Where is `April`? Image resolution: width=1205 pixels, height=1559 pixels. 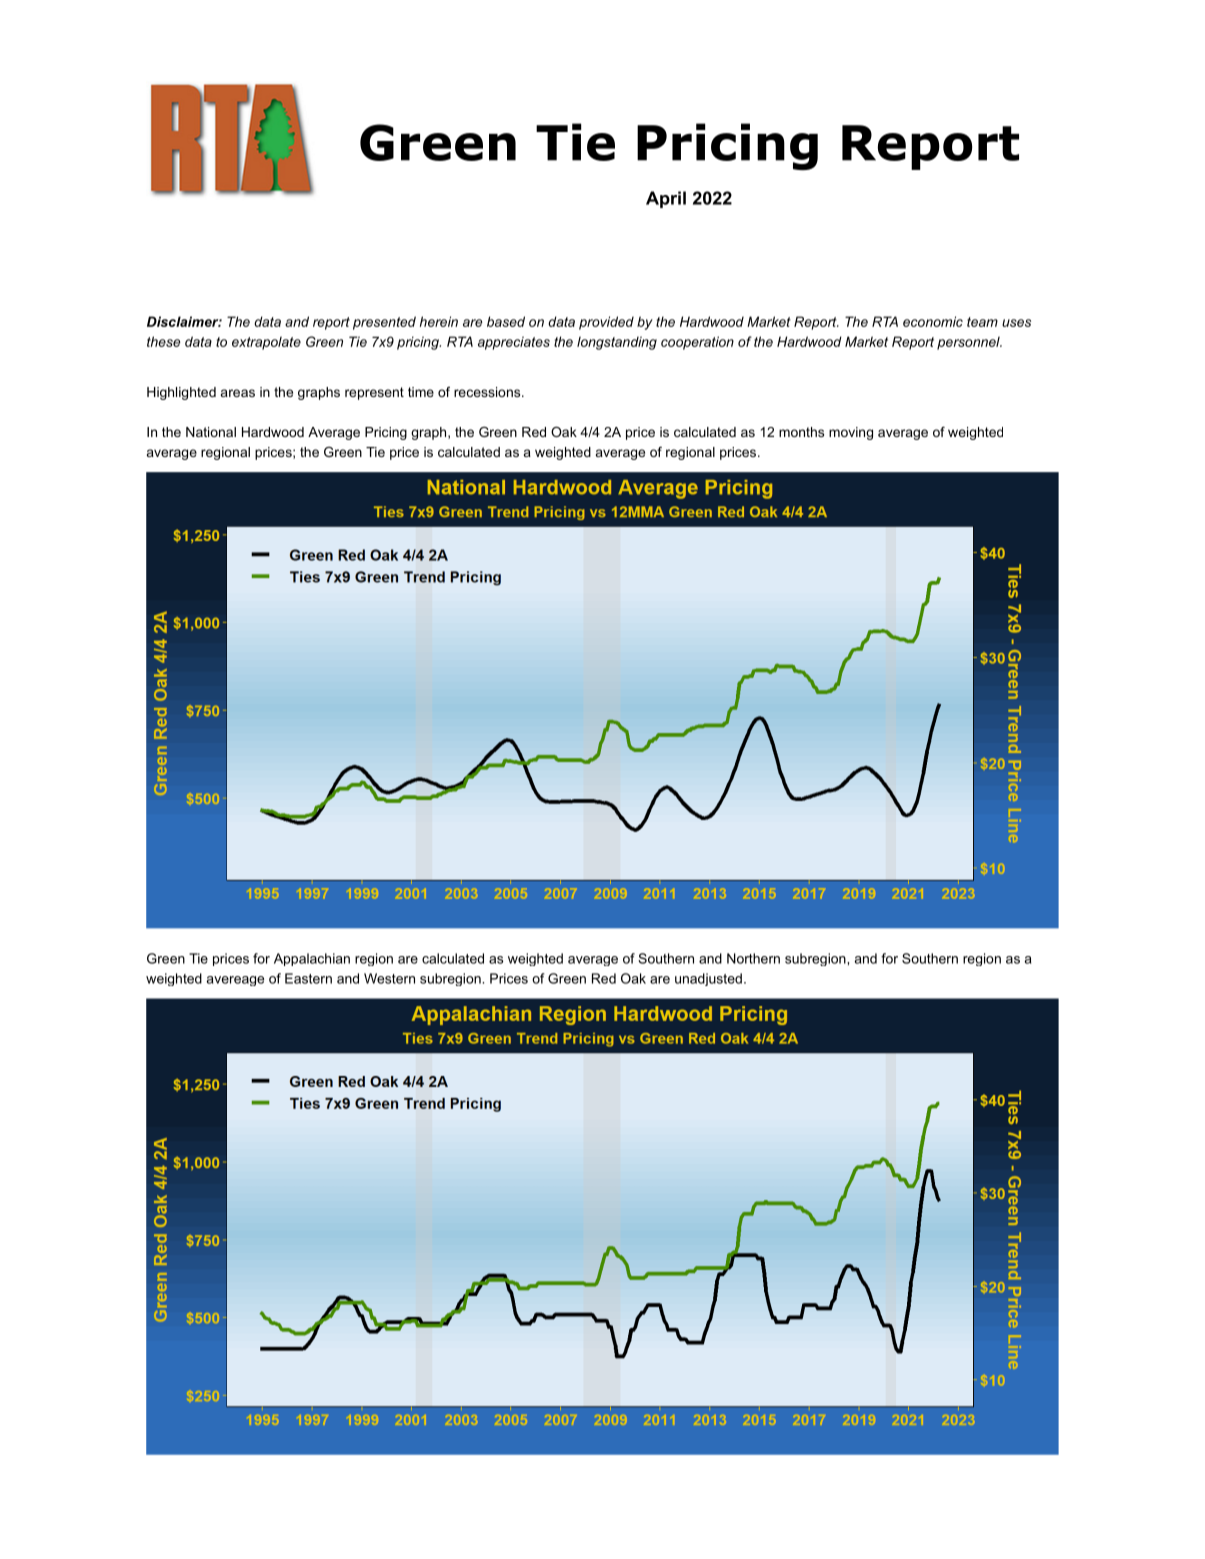
April is located at coordinates (666, 199).
